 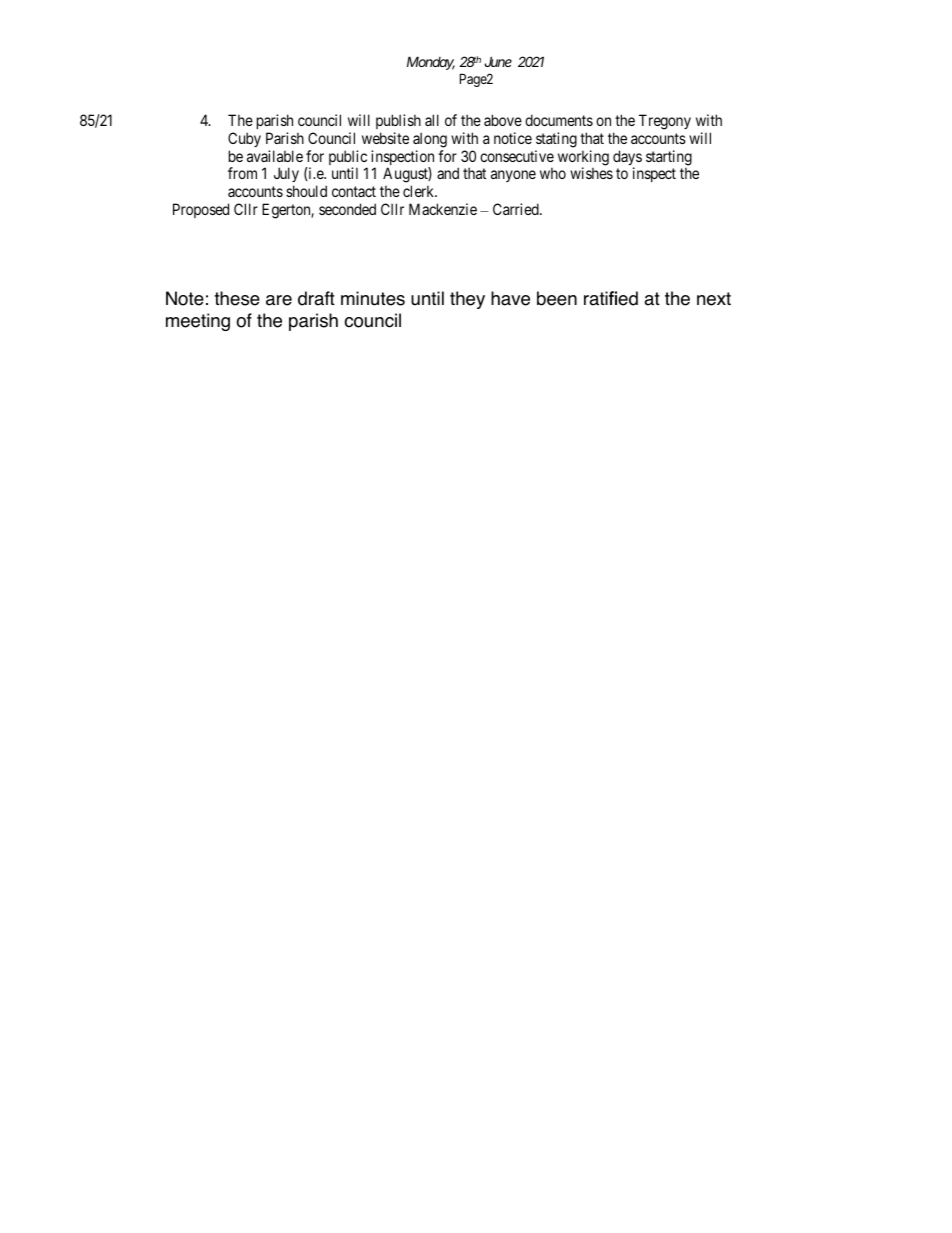 What do you see at coordinates (420, 191) in the screenshot?
I see `clerk` at bounding box center [420, 191].
